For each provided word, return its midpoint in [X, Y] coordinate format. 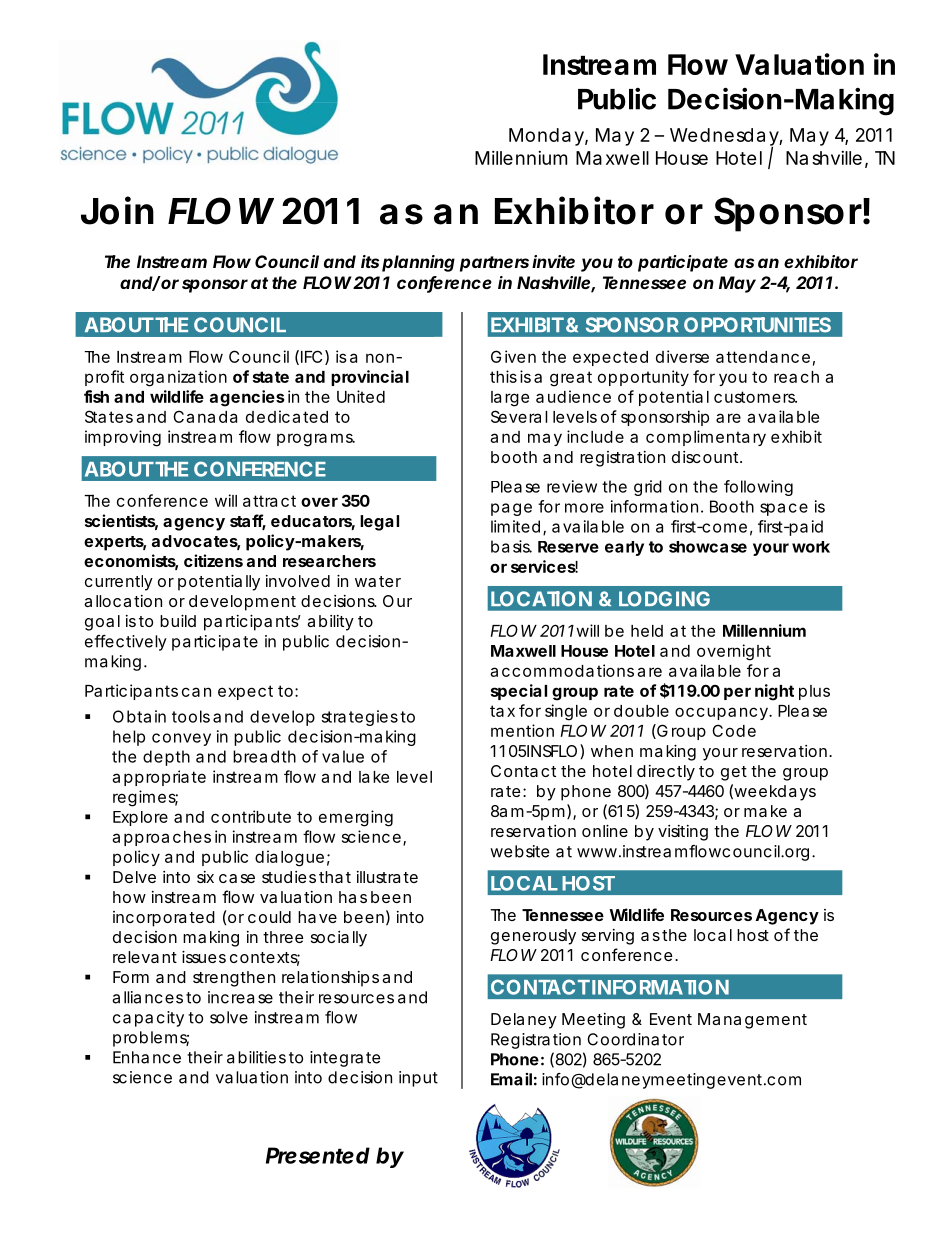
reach [796, 377]
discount [705, 457]
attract [269, 501]
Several [519, 416]
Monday [546, 137]
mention [522, 730]
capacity [148, 1019]
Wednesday [724, 138]
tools [191, 716]
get [734, 773]
